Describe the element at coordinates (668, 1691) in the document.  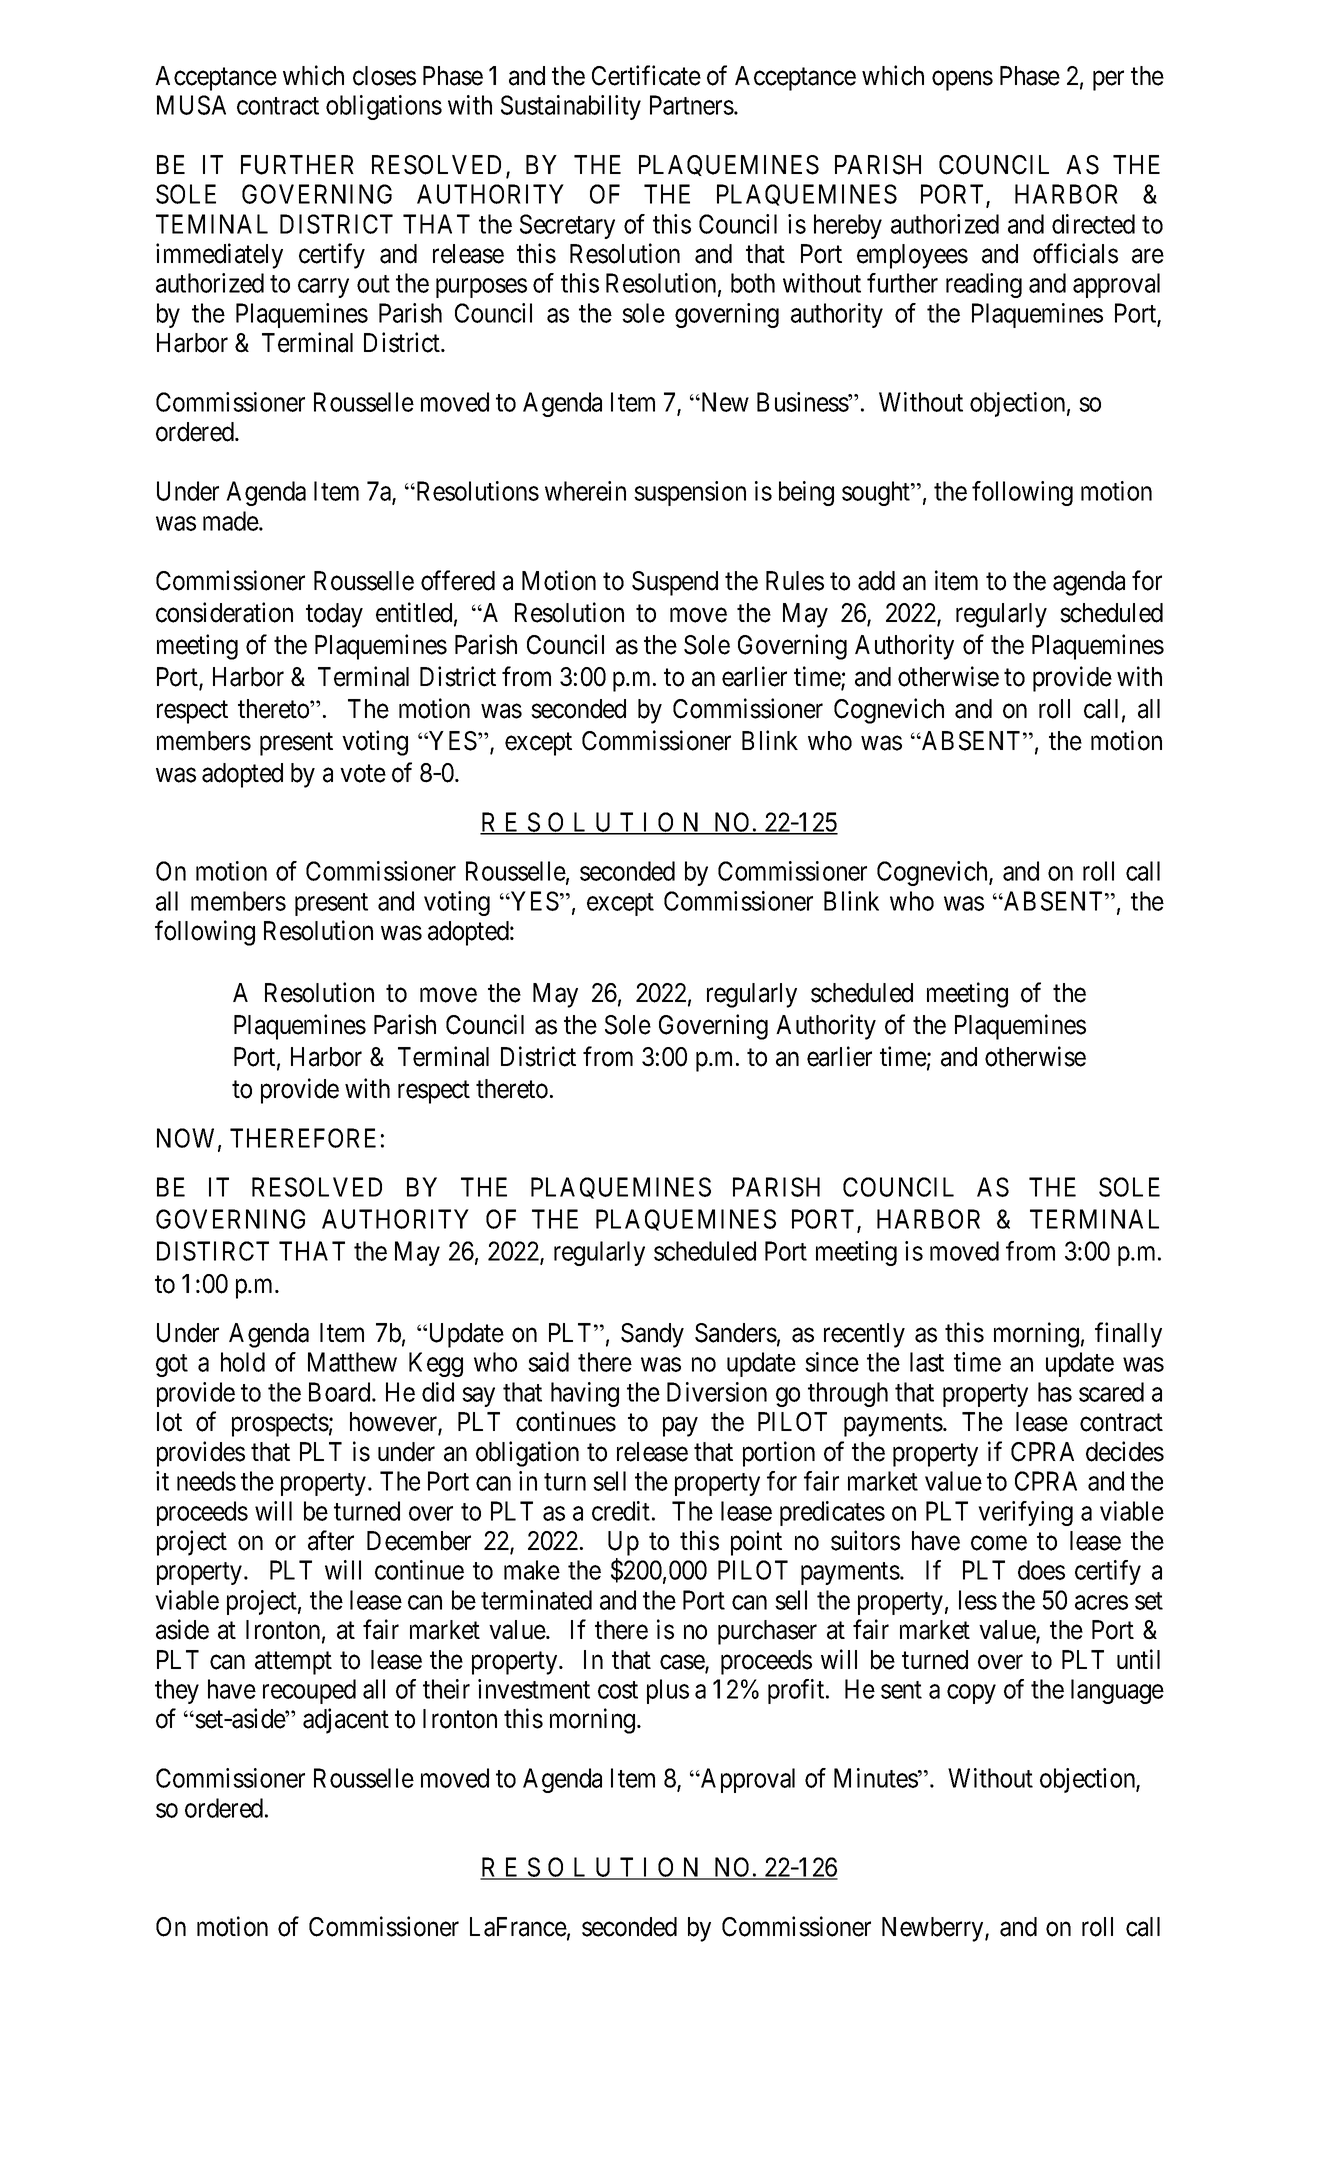
I see `plus` at that location.
